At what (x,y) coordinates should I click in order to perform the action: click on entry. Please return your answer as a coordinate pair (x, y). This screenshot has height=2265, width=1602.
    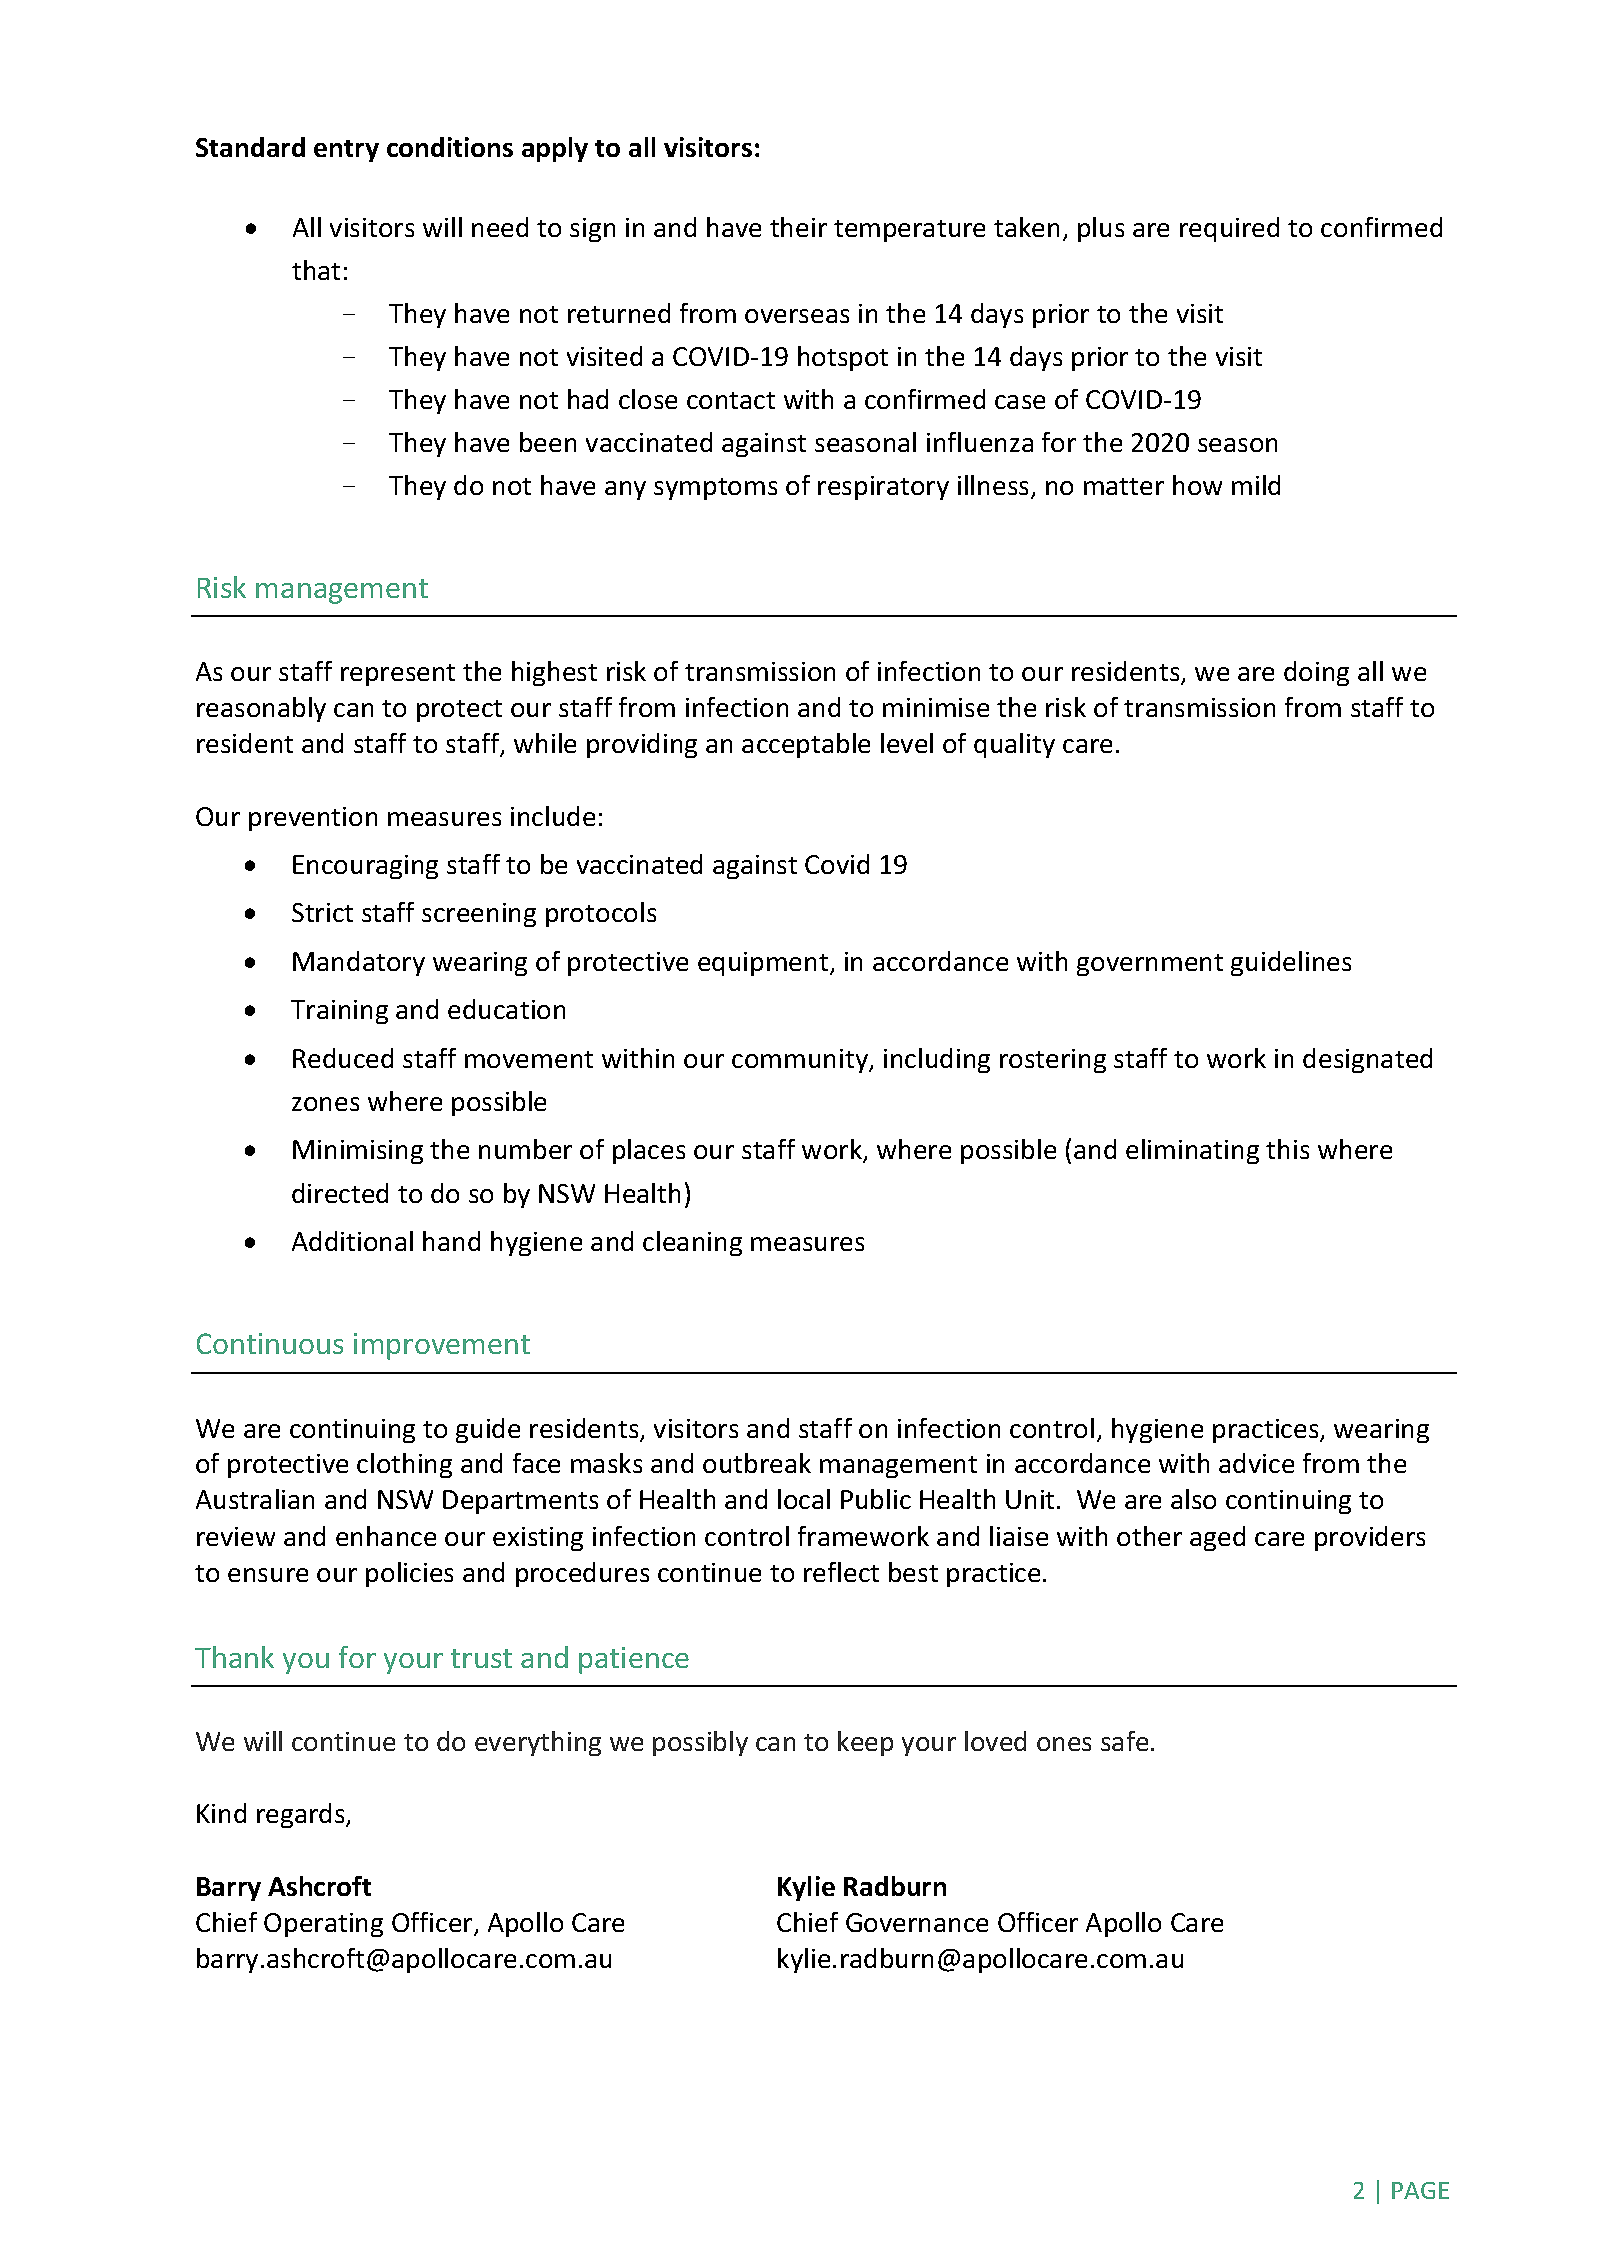
    Looking at the image, I should click on (346, 151).
